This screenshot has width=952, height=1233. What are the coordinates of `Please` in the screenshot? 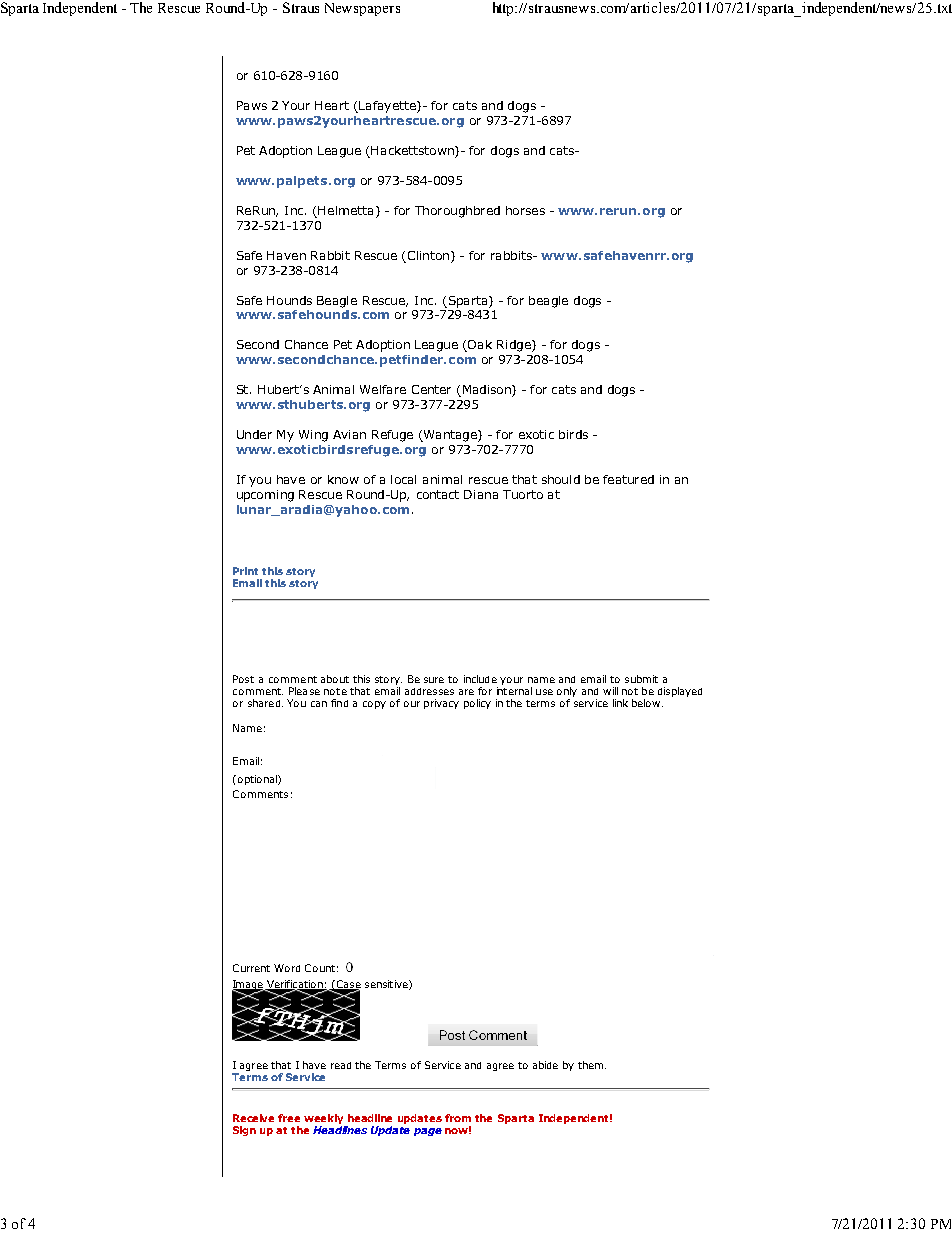 It's located at (304, 691).
